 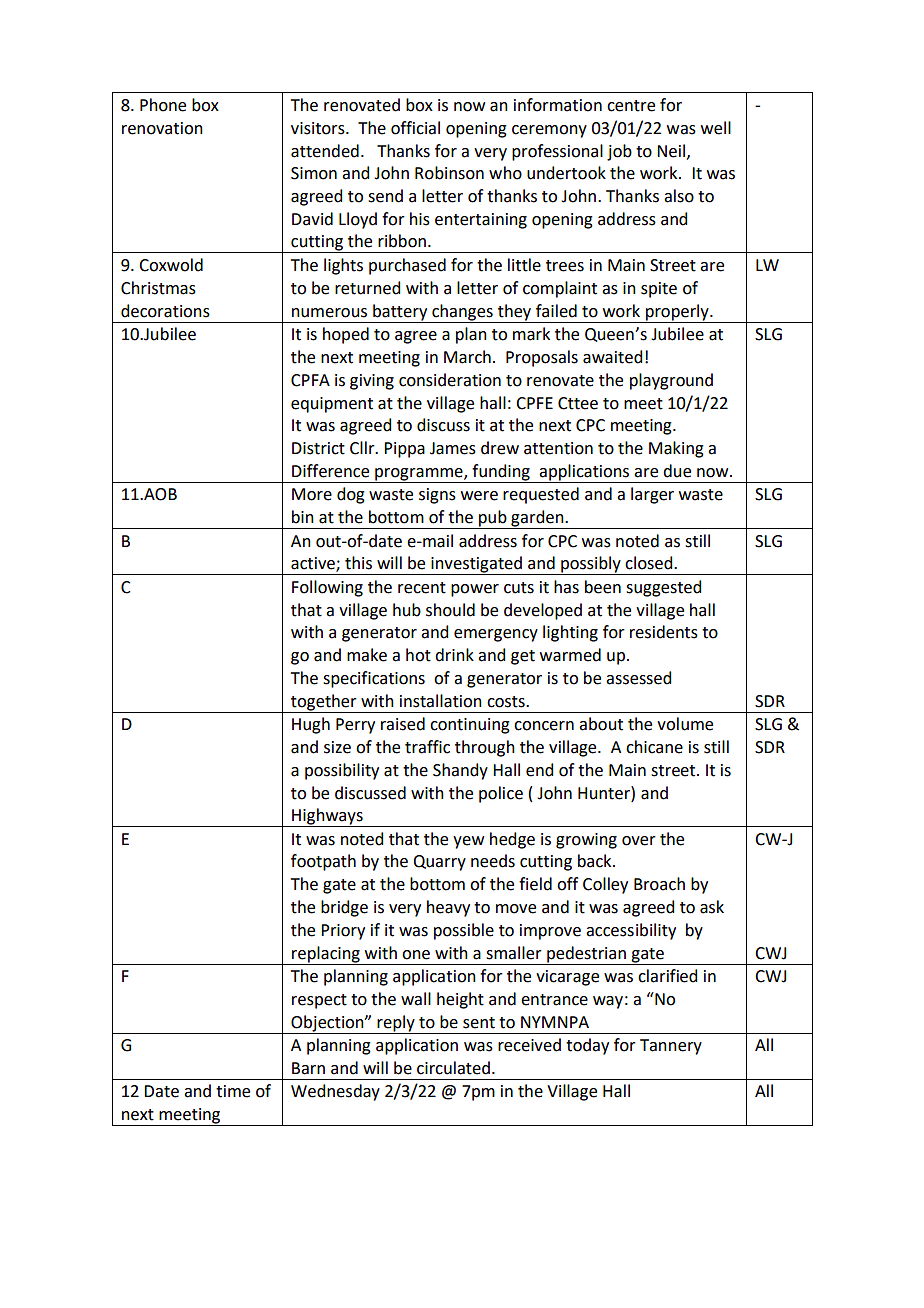 What do you see at coordinates (685, 724) in the screenshot?
I see `volume` at bounding box center [685, 724].
